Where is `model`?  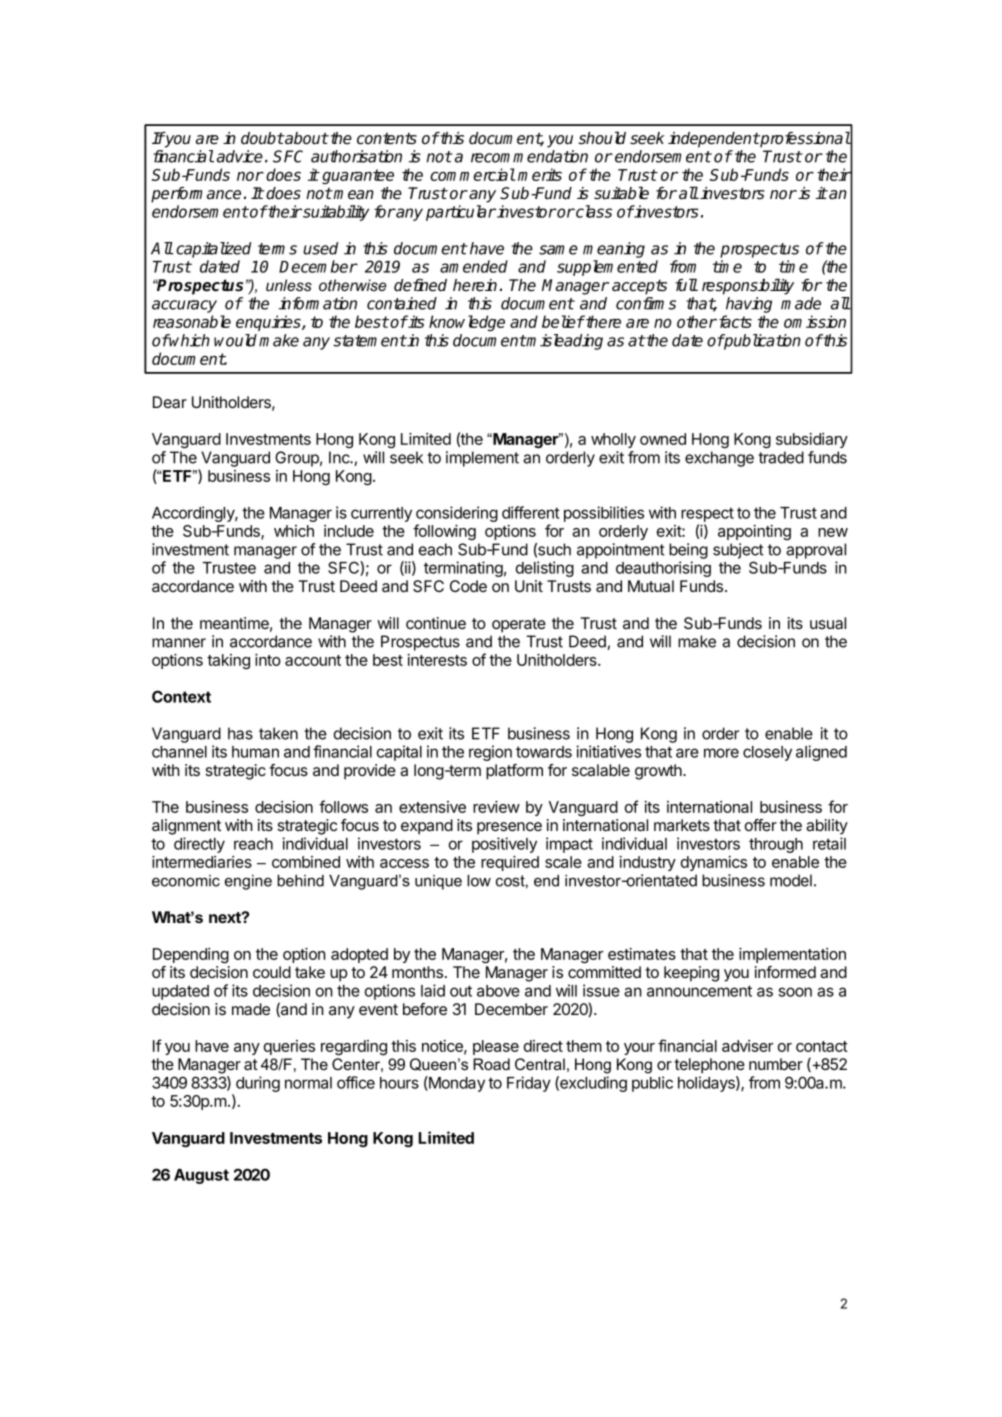
model is located at coordinates (791, 880).
